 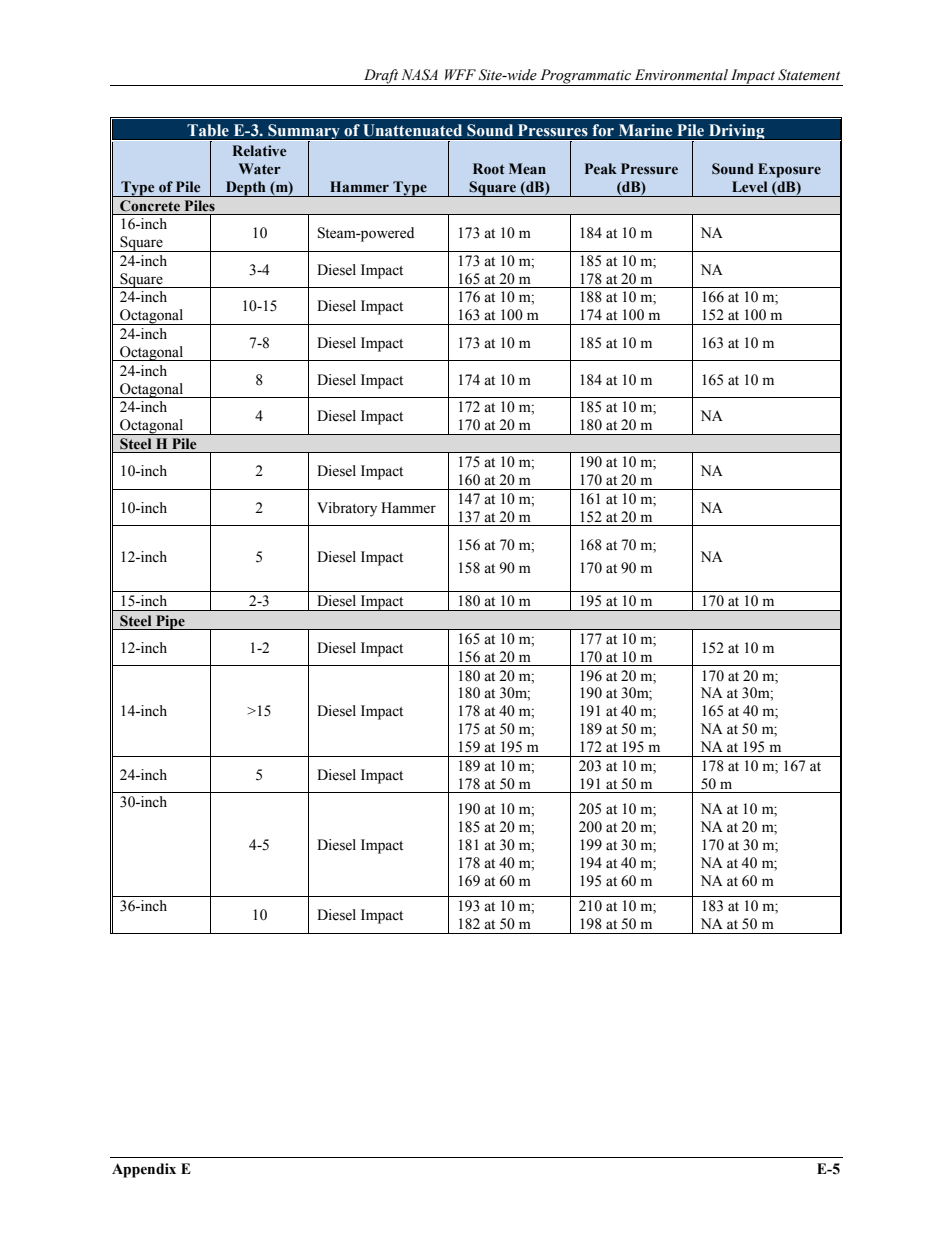 I want to click on Pipe, so click(x=170, y=622).
